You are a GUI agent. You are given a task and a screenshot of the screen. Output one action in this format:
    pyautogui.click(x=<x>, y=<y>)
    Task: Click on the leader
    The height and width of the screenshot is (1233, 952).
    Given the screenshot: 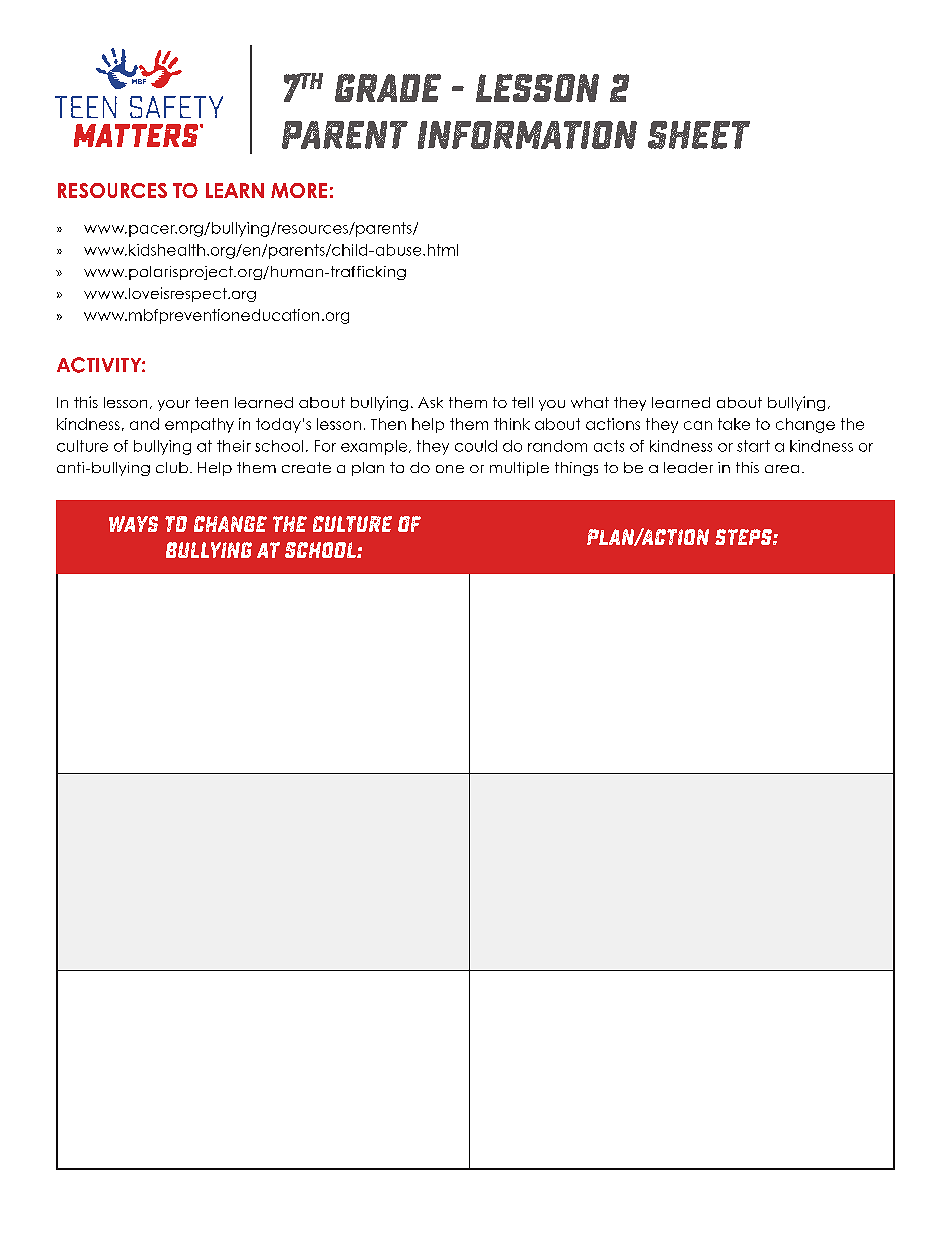 What is the action you would take?
    pyautogui.click(x=688, y=467)
